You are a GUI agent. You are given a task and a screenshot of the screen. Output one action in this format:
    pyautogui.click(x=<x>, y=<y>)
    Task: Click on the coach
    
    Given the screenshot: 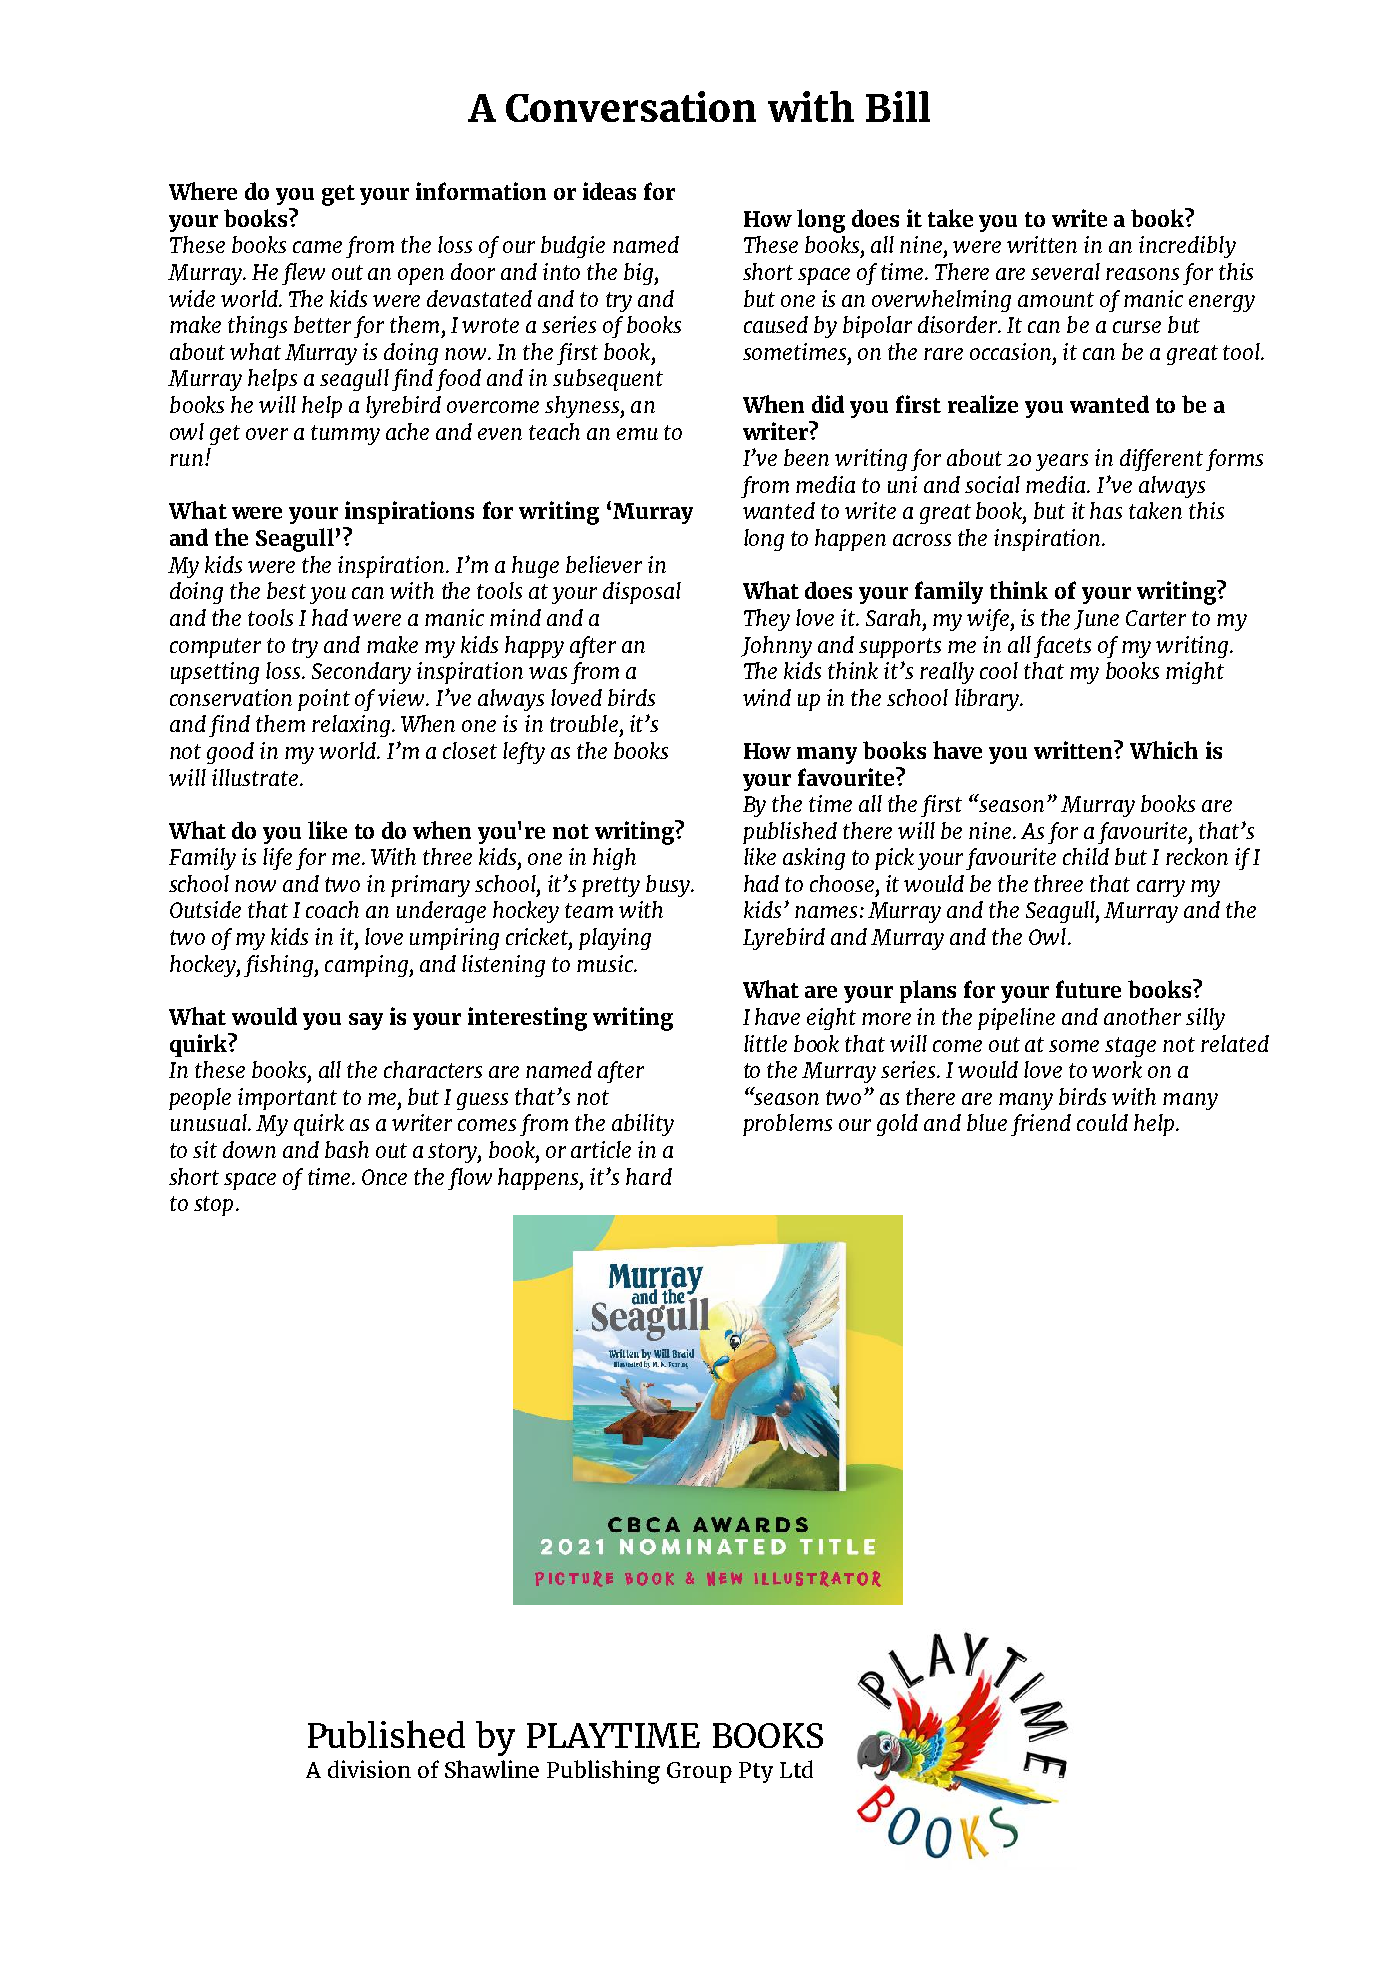 What is the action you would take?
    pyautogui.click(x=332, y=909)
